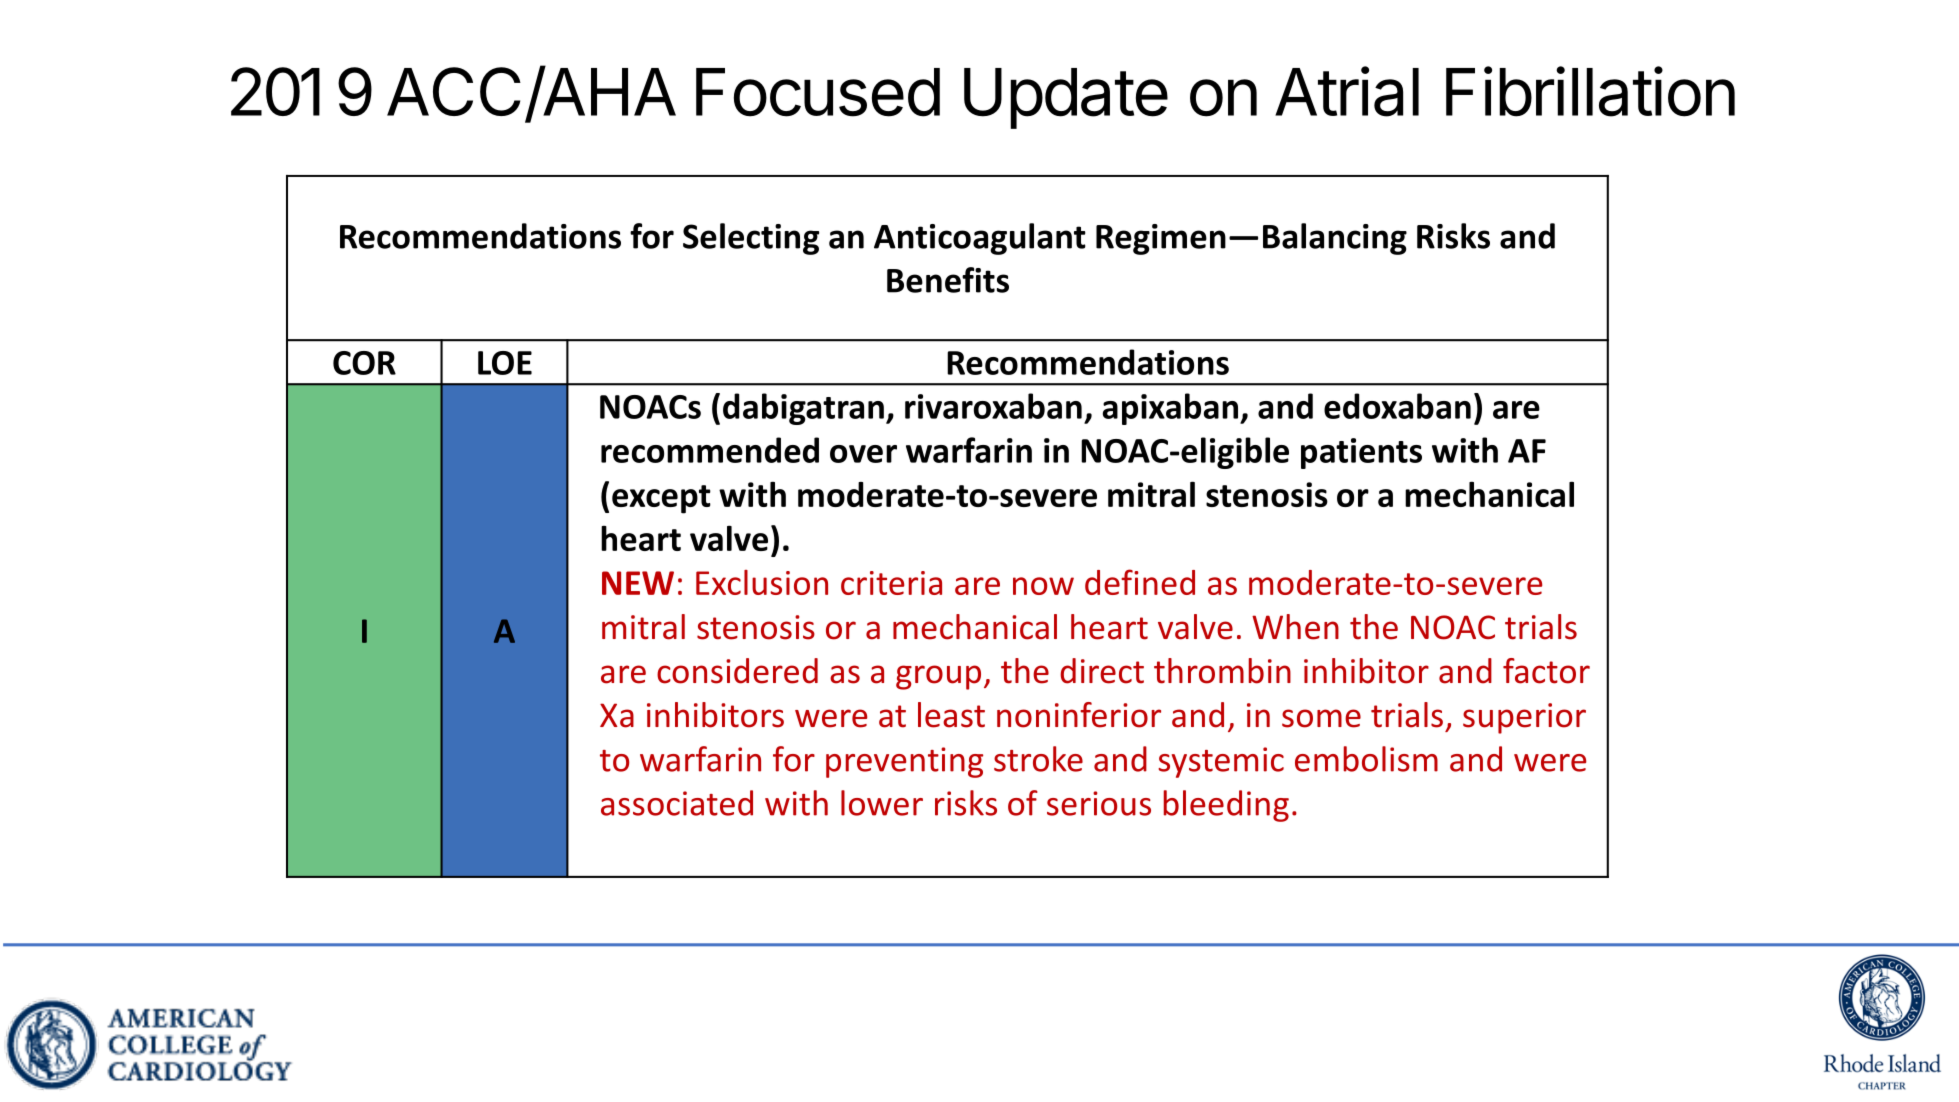  I want to click on now, so click(1043, 586).
